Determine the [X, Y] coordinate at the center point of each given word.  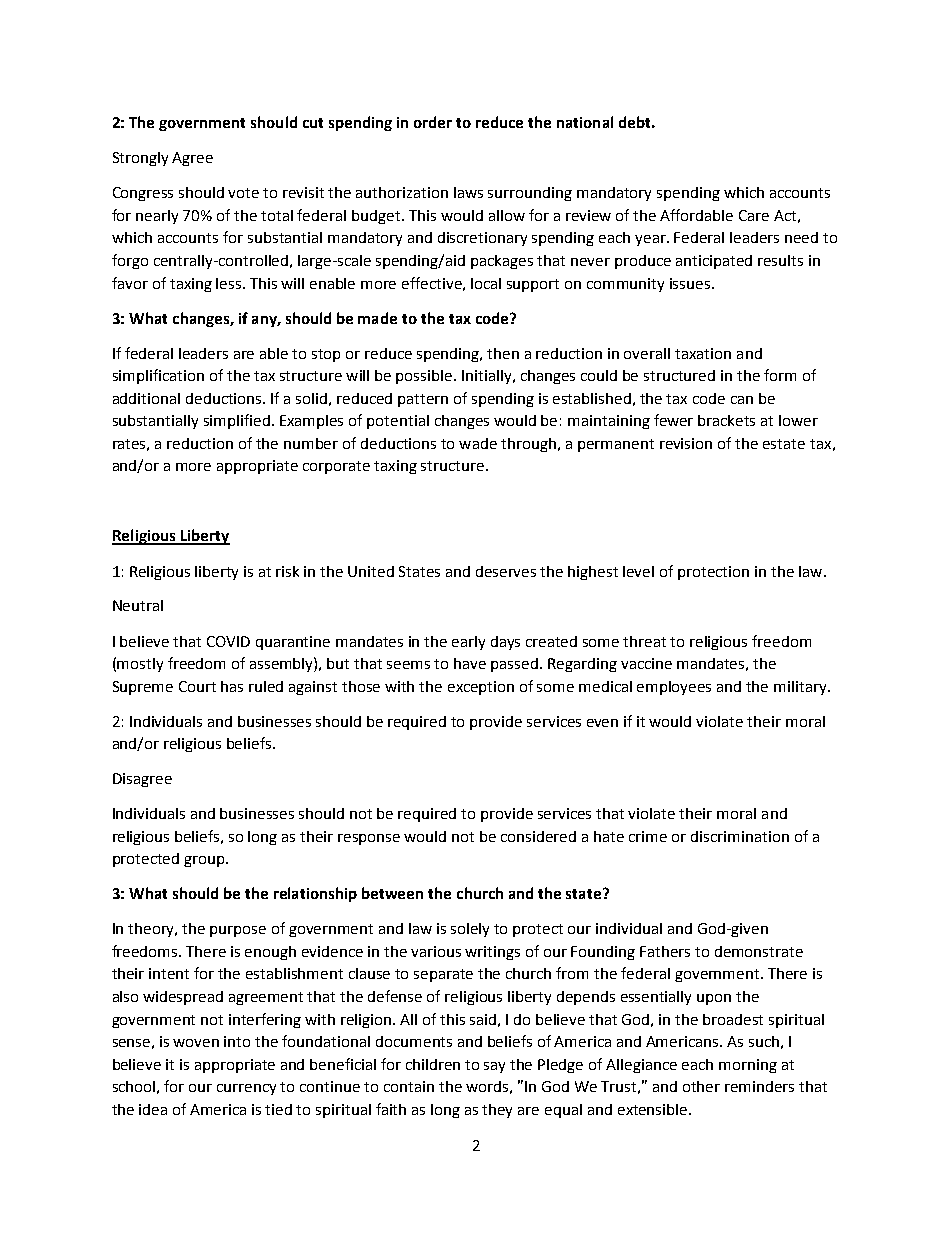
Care [754, 215]
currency [246, 1089]
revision [686, 443]
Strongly [140, 159]
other [701, 1086]
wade [478, 443]
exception [481, 688]
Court [197, 686]
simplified [238, 421]
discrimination [740, 836]
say [494, 1067]
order [433, 122]
